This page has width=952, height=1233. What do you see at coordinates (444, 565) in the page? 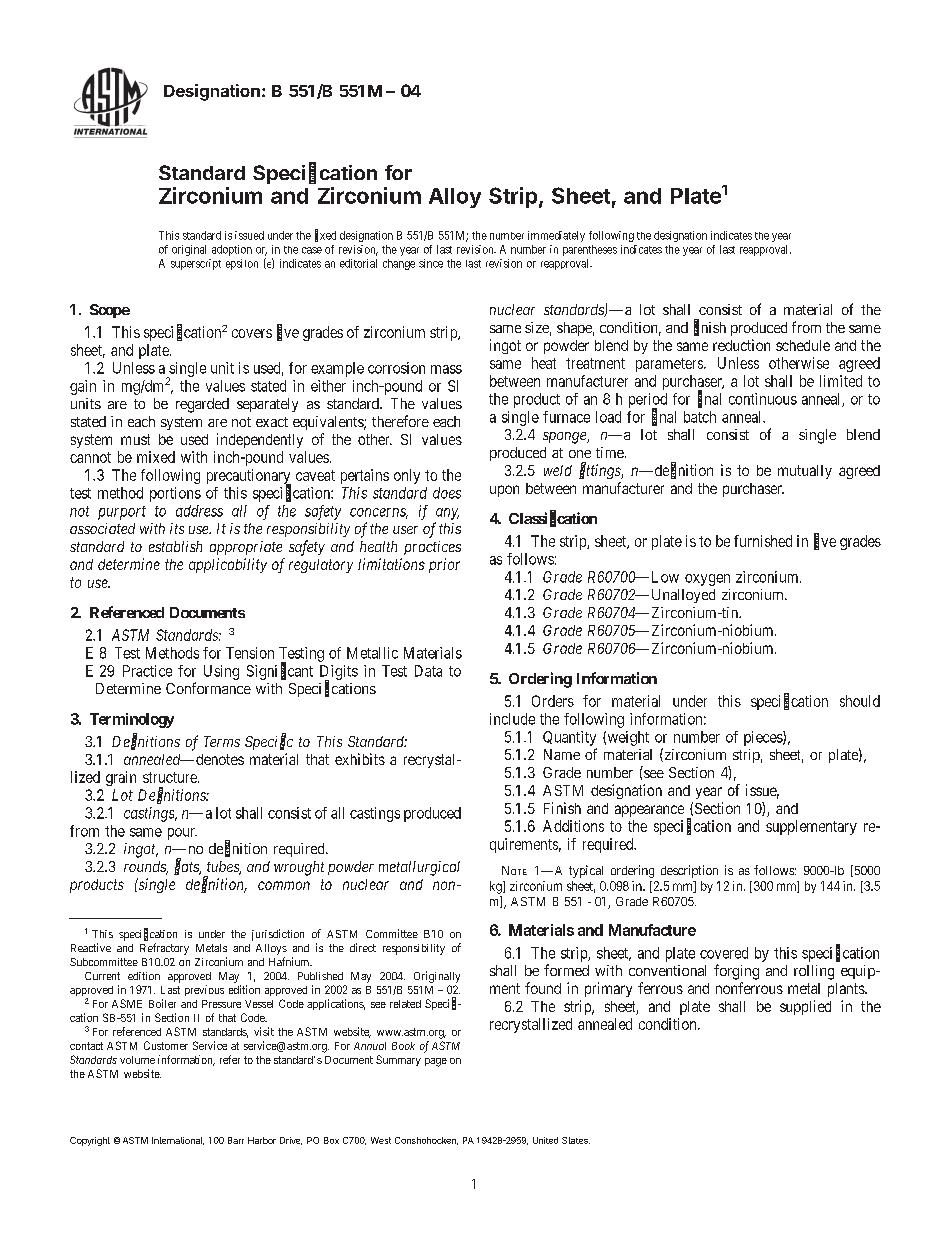
I see `prior` at bounding box center [444, 565].
